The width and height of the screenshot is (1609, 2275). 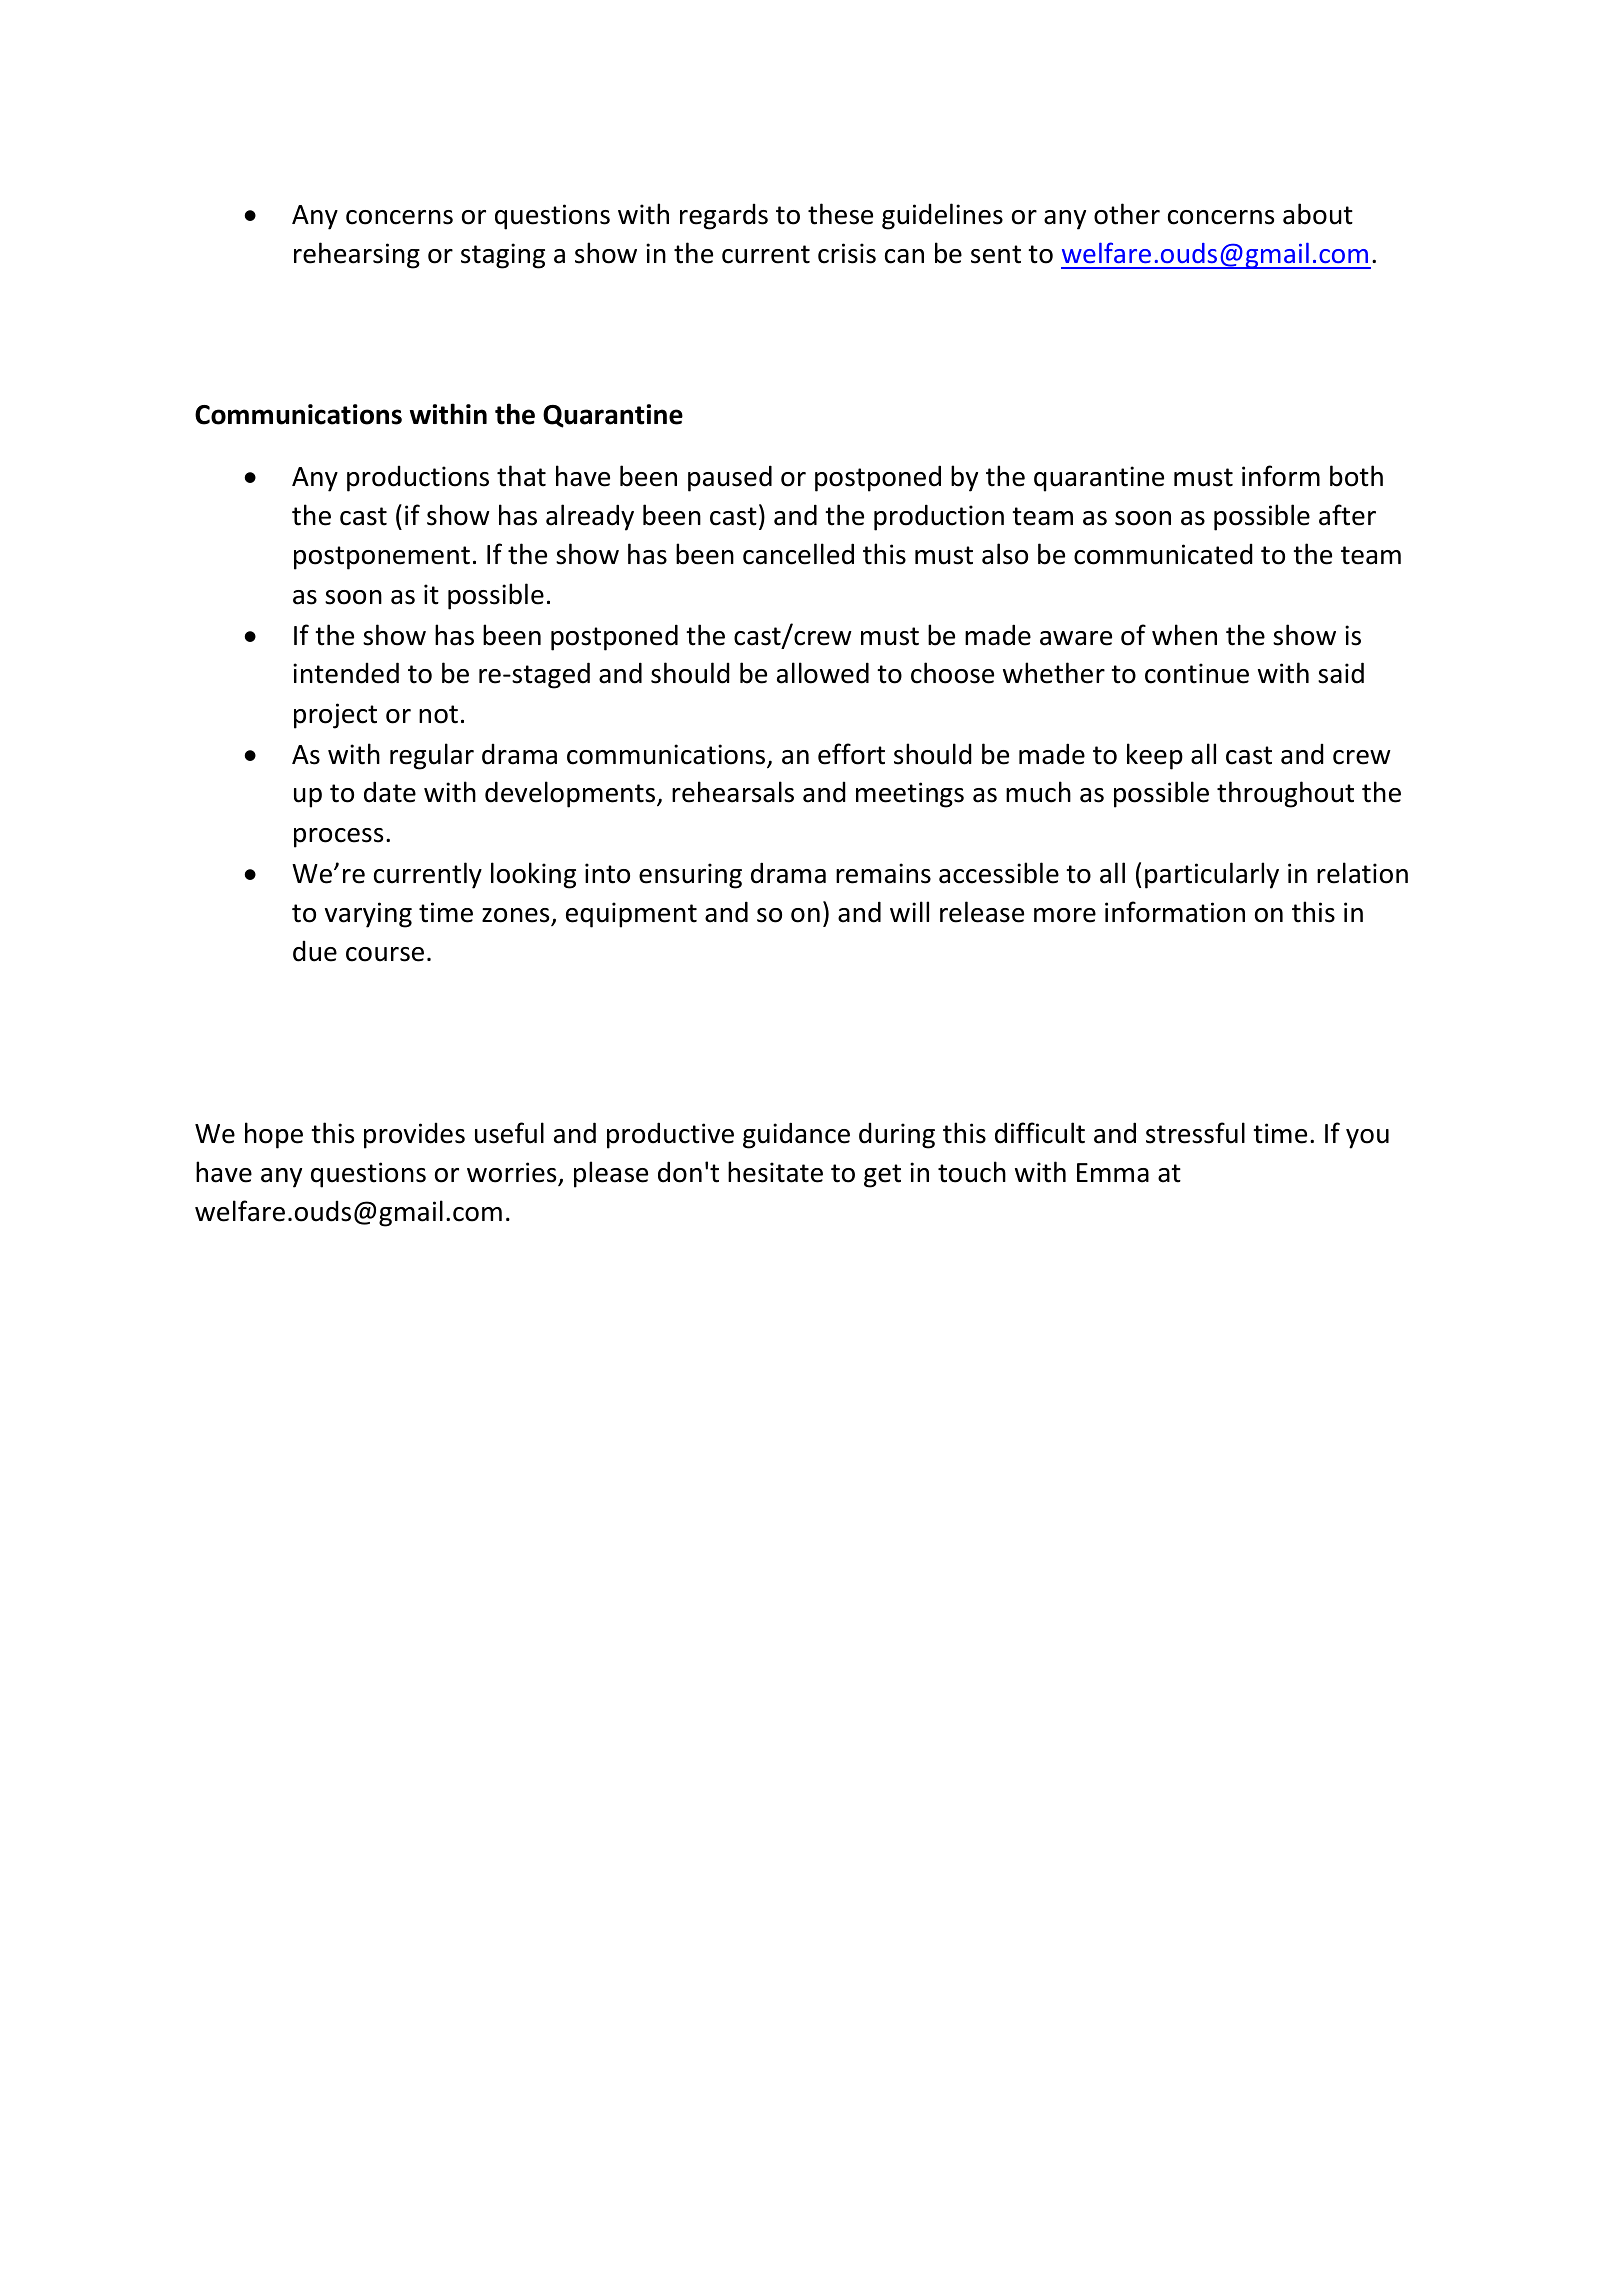 What do you see at coordinates (357, 255) in the screenshot?
I see `rehearsing` at bounding box center [357, 255].
